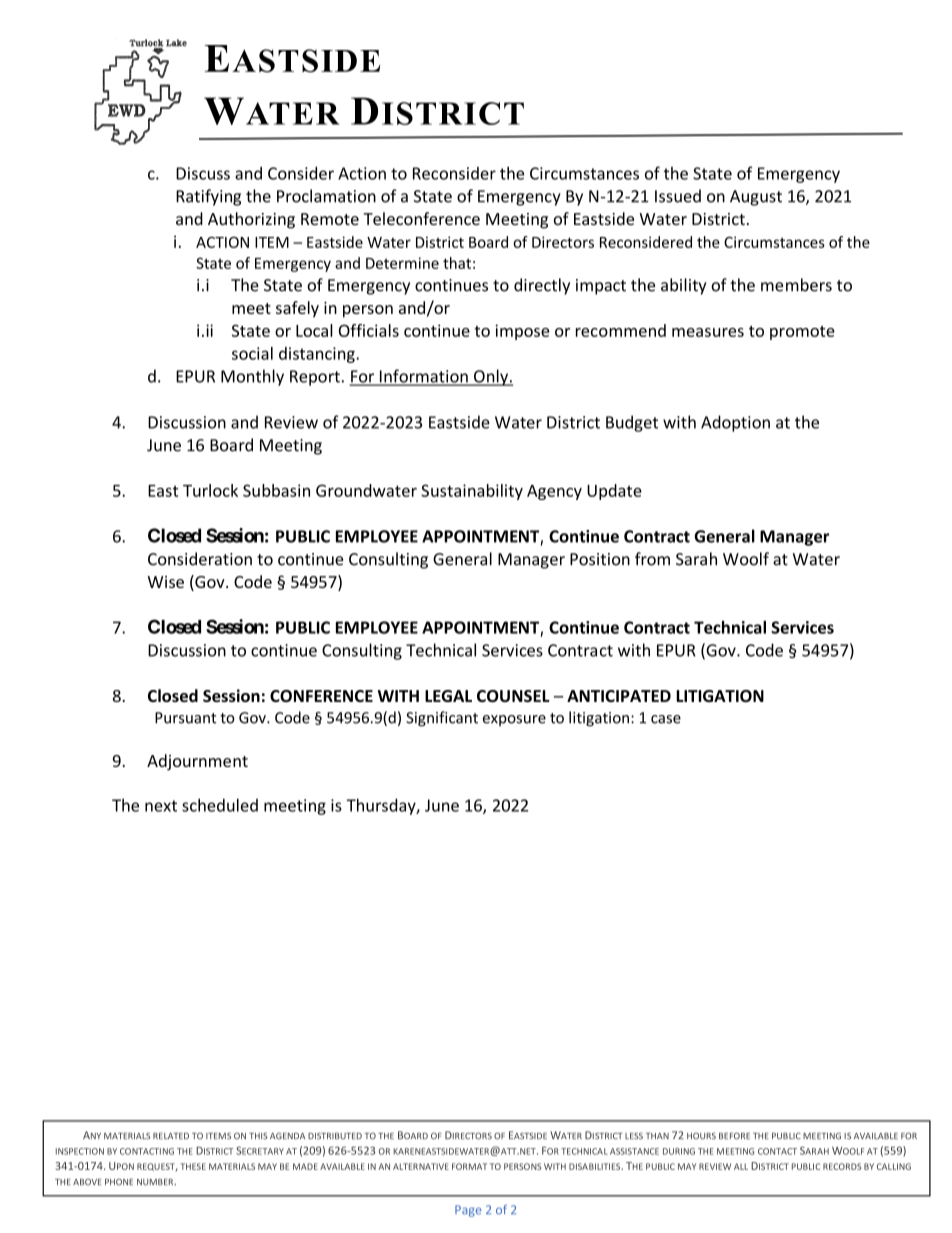 The image size is (952, 1233). I want to click on from, so click(652, 559).
